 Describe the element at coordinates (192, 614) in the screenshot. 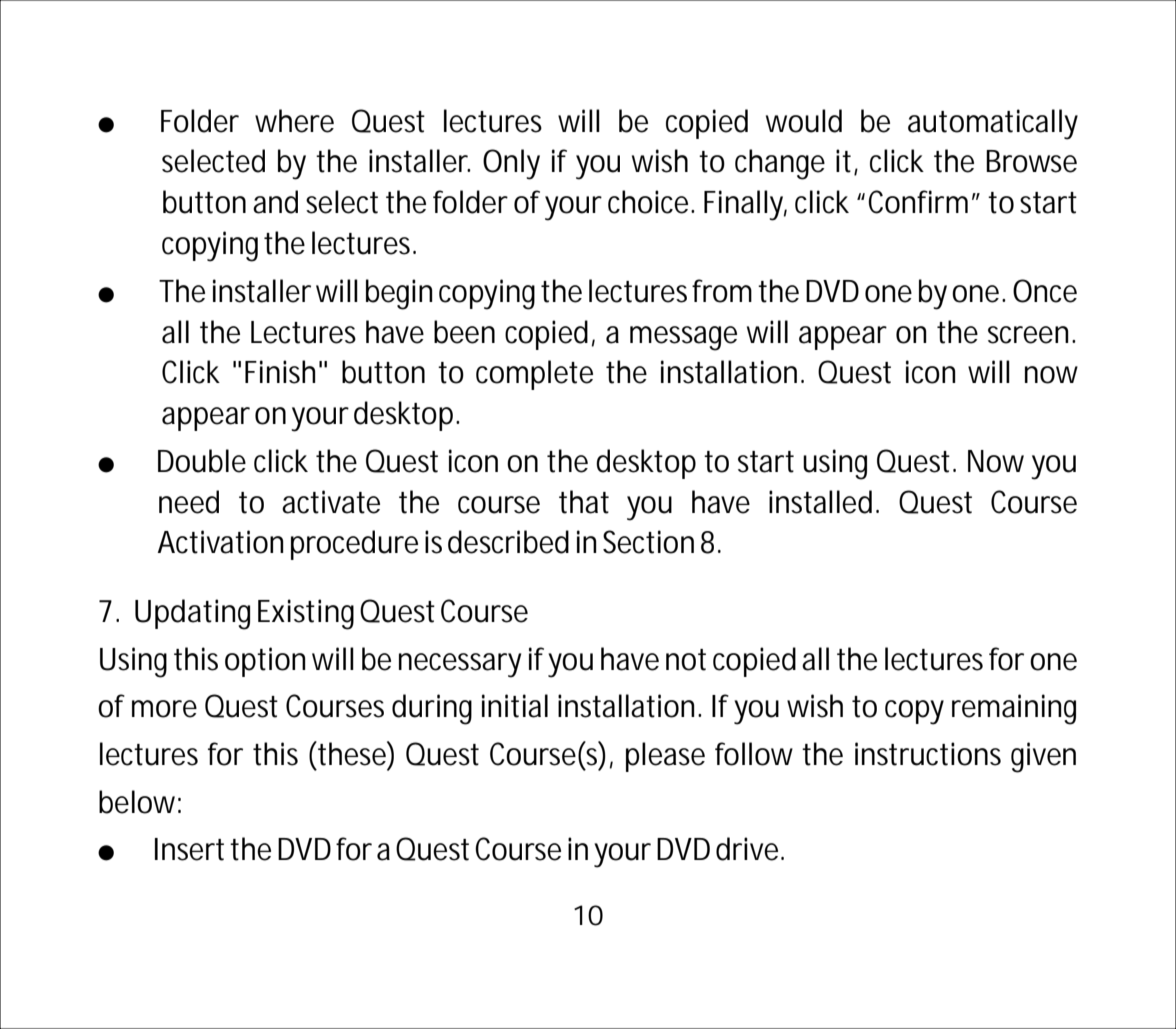

I see `Updating` at that location.
